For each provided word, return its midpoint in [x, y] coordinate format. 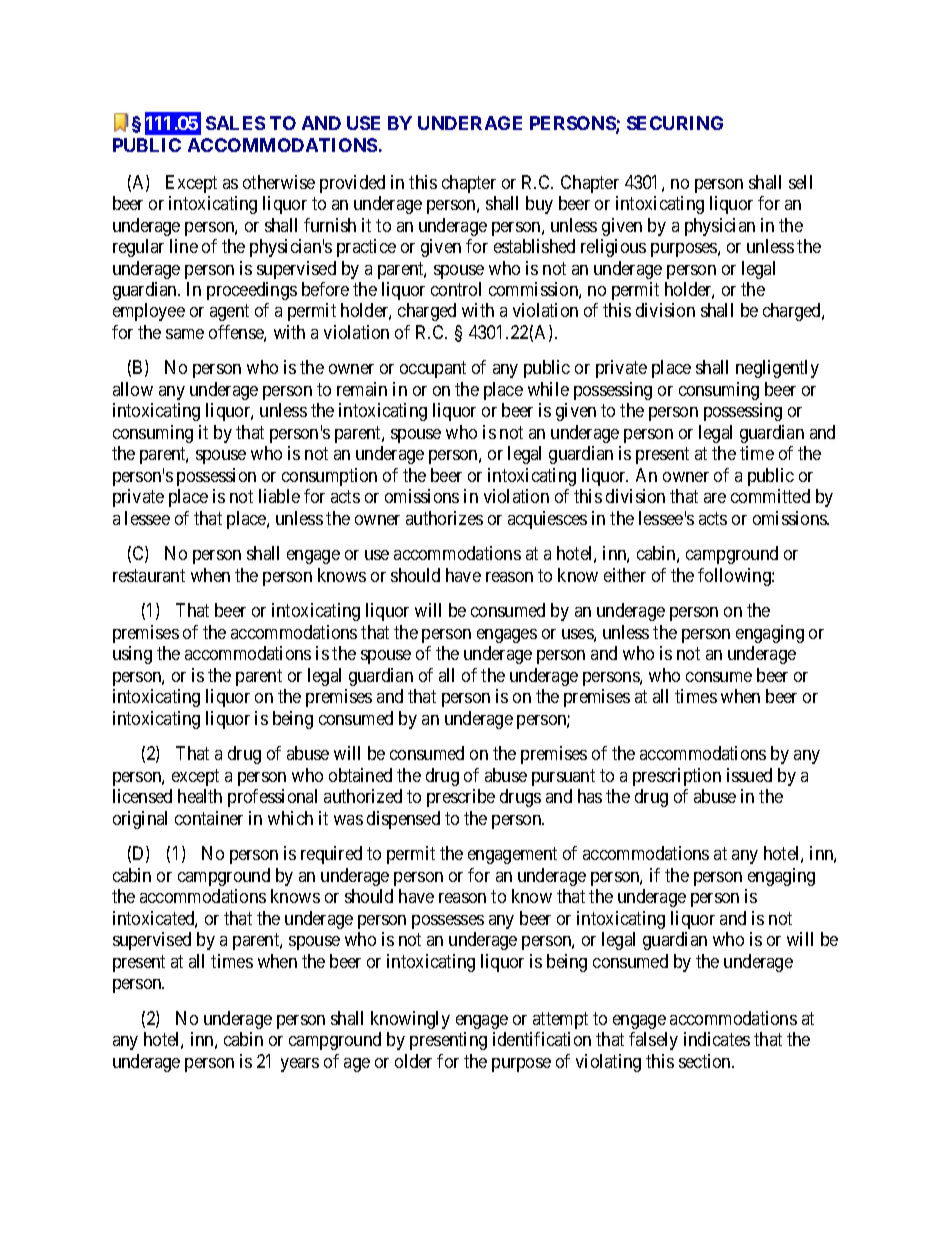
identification [542, 1039]
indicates [717, 1039]
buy [539, 205]
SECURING [675, 123]
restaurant [149, 575]
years [300, 1065]
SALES [235, 123]
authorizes [444, 518]
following [735, 577]
